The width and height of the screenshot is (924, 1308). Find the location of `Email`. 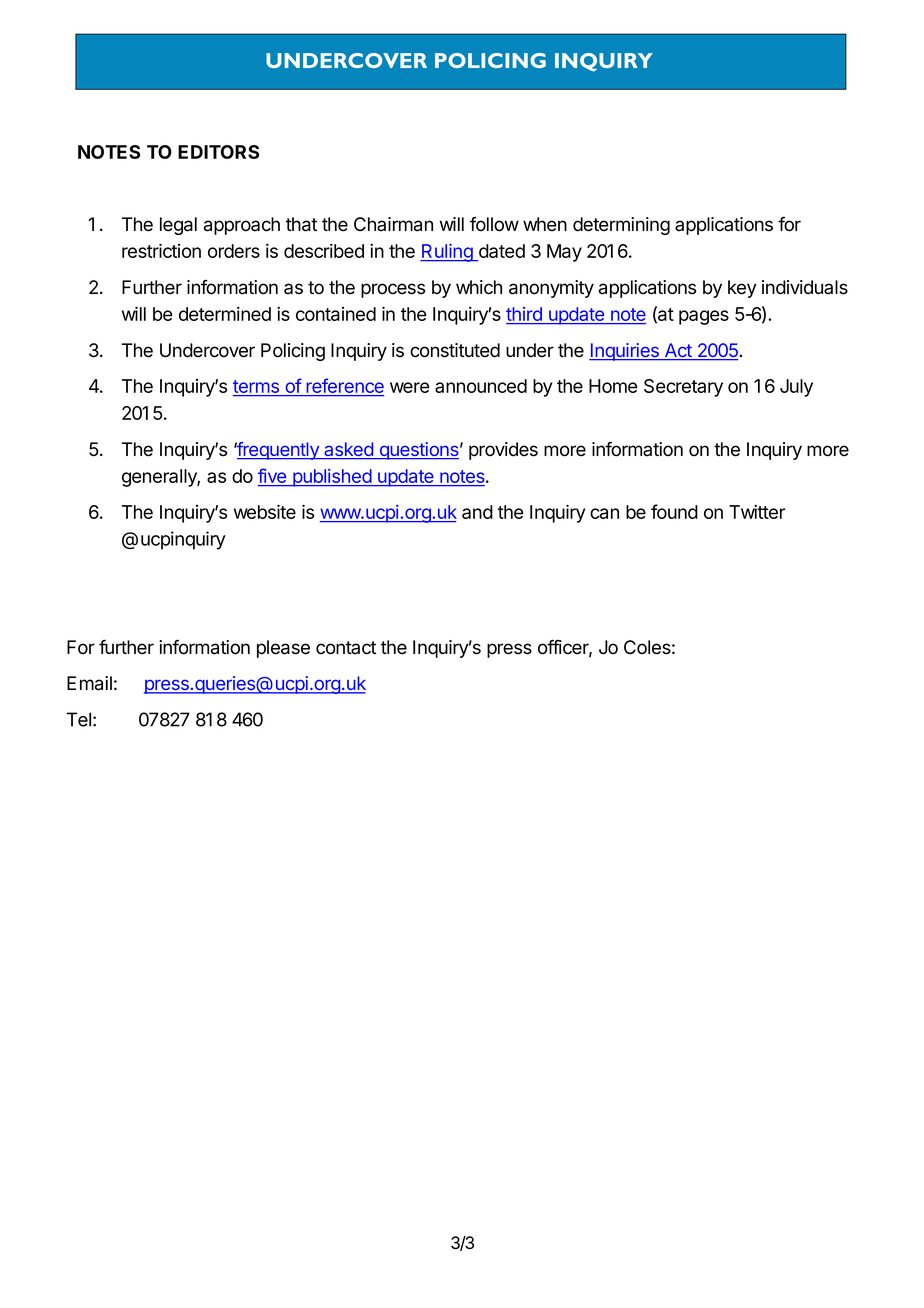

Email is located at coordinates (89, 683).
